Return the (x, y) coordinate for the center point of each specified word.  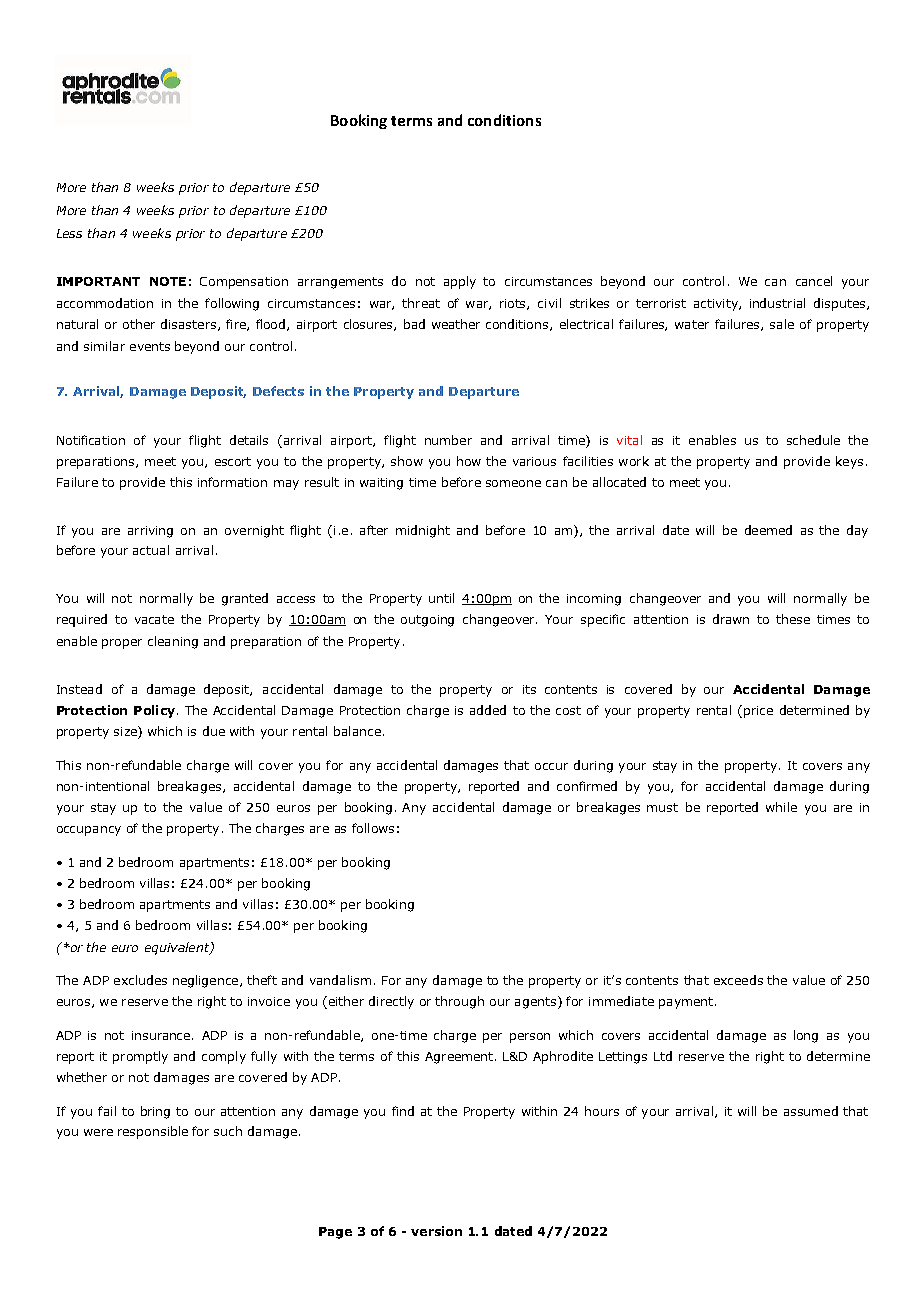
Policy (154, 711)
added (488, 710)
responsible (153, 1132)
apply (460, 282)
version (436, 1231)
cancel (814, 281)
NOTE (168, 281)
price (758, 712)
